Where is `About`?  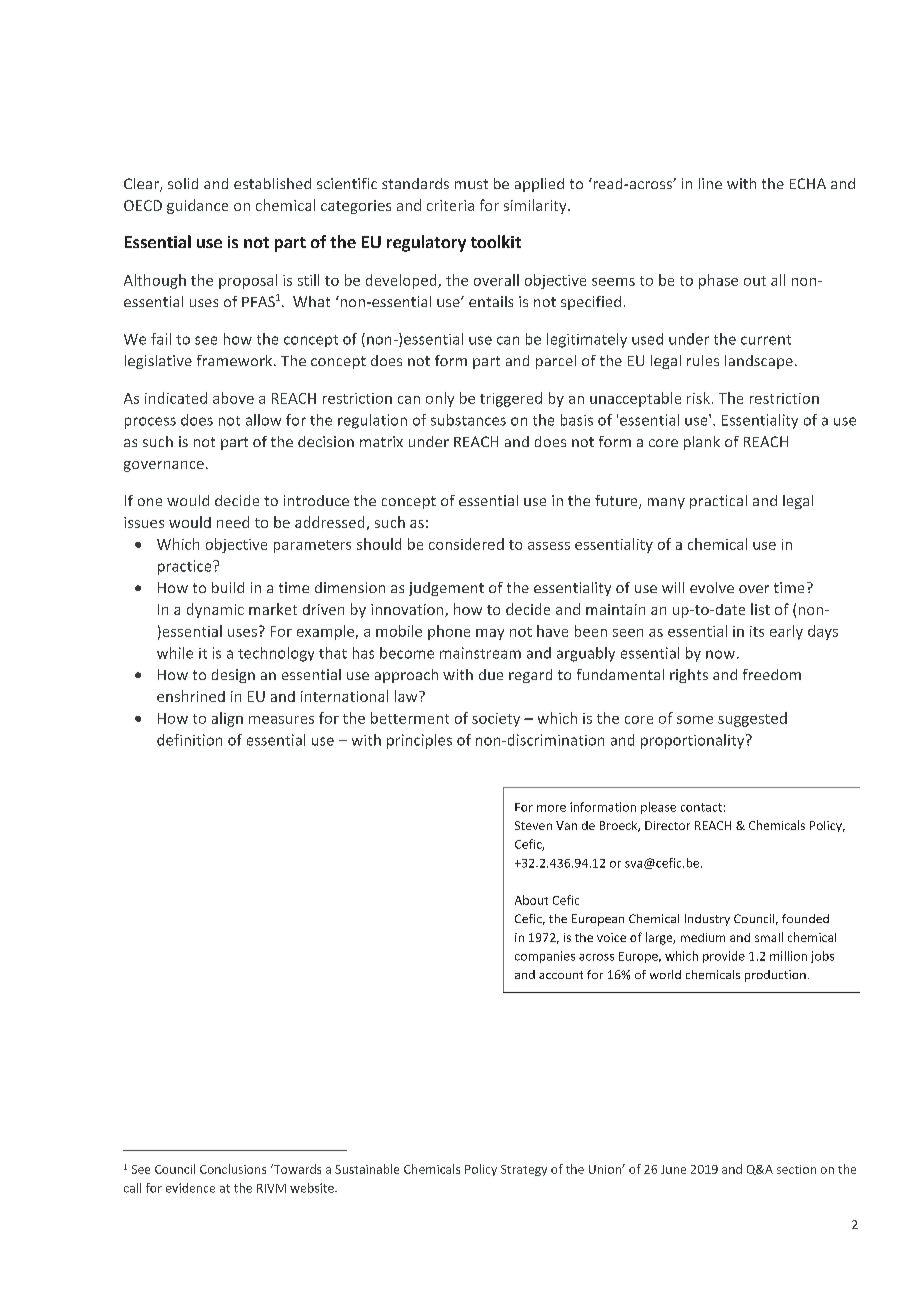 About is located at coordinates (531, 900).
